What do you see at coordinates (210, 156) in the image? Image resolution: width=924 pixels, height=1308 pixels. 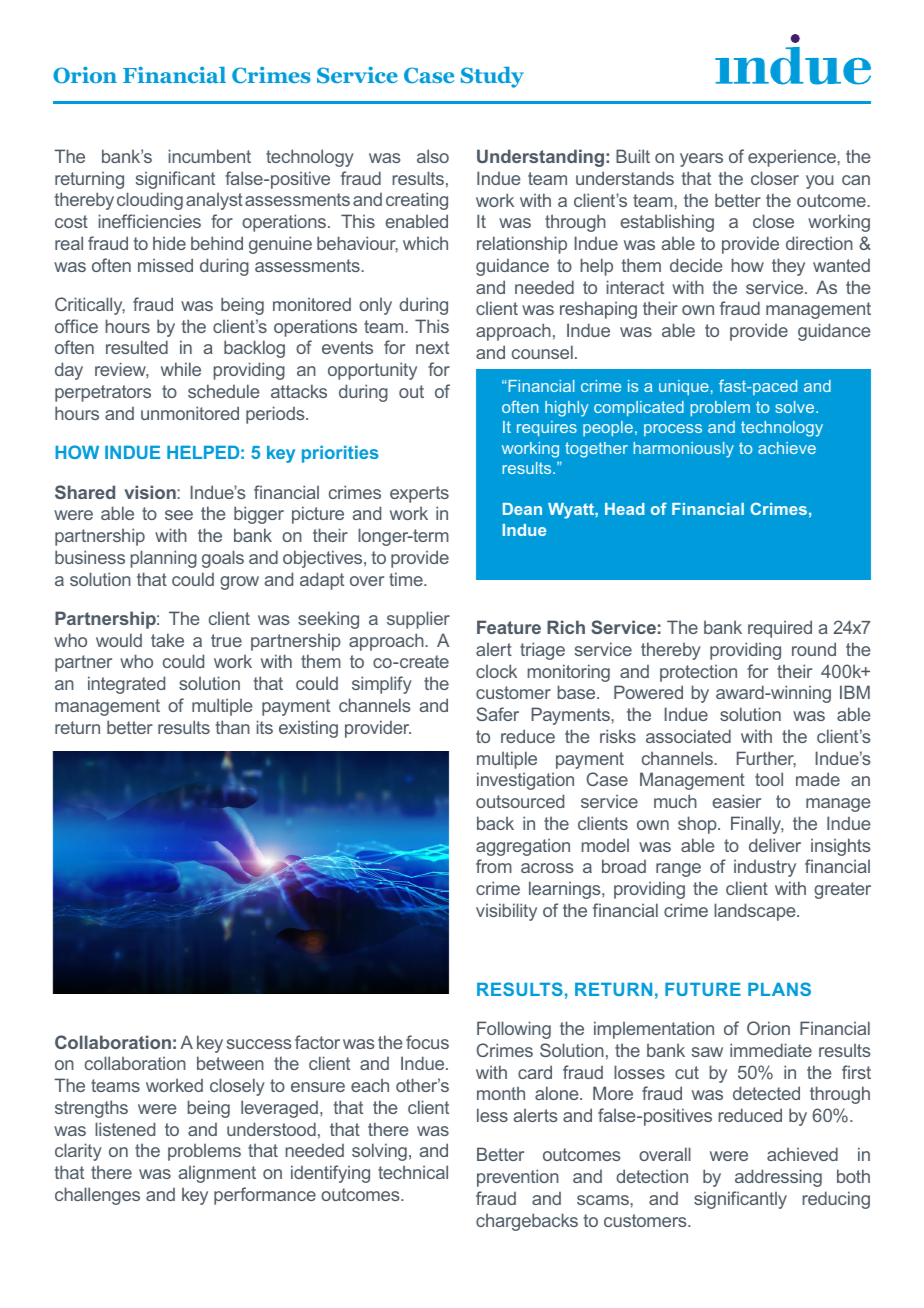 I see `incumbent` at bounding box center [210, 156].
